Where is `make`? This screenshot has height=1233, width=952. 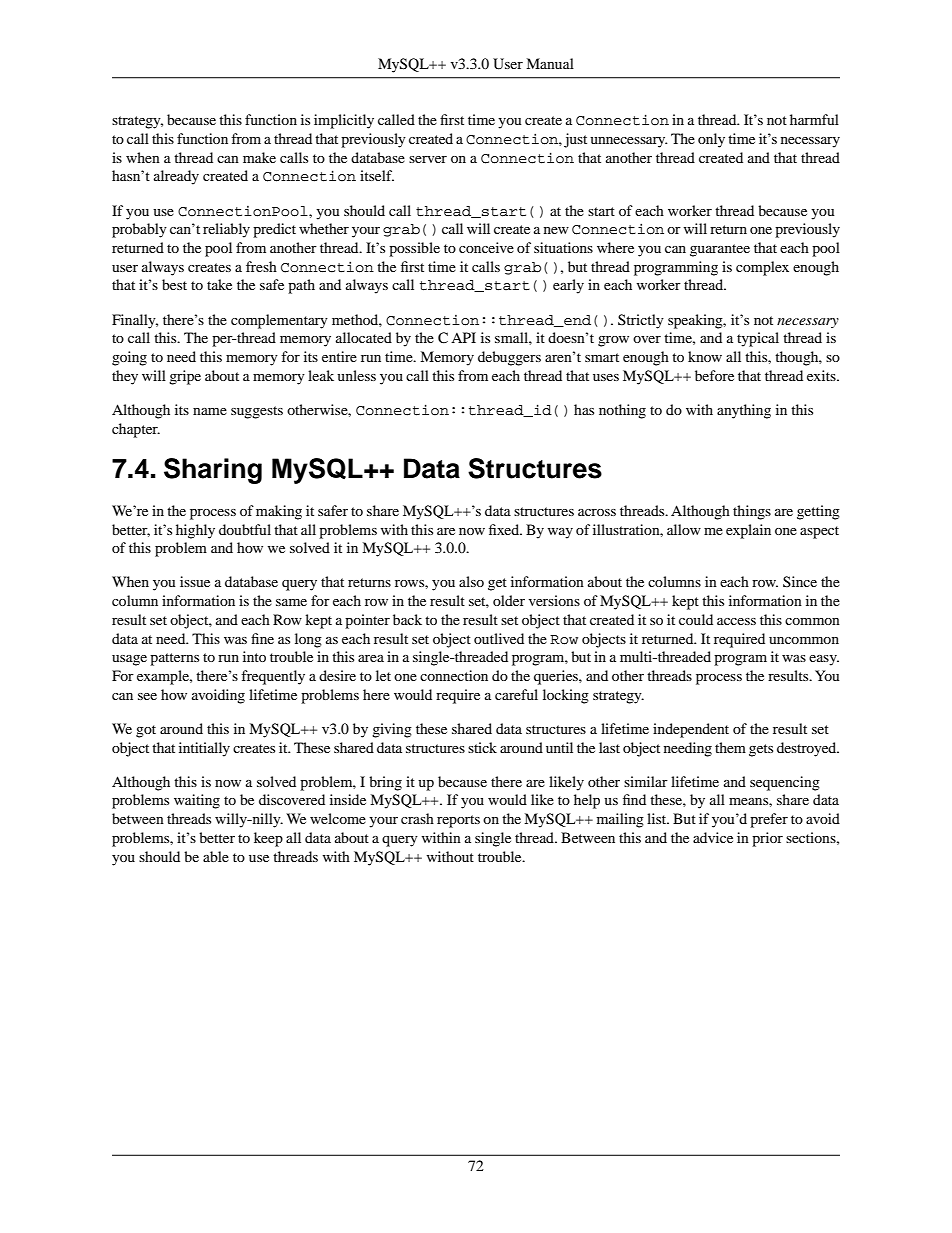
make is located at coordinates (259, 157).
